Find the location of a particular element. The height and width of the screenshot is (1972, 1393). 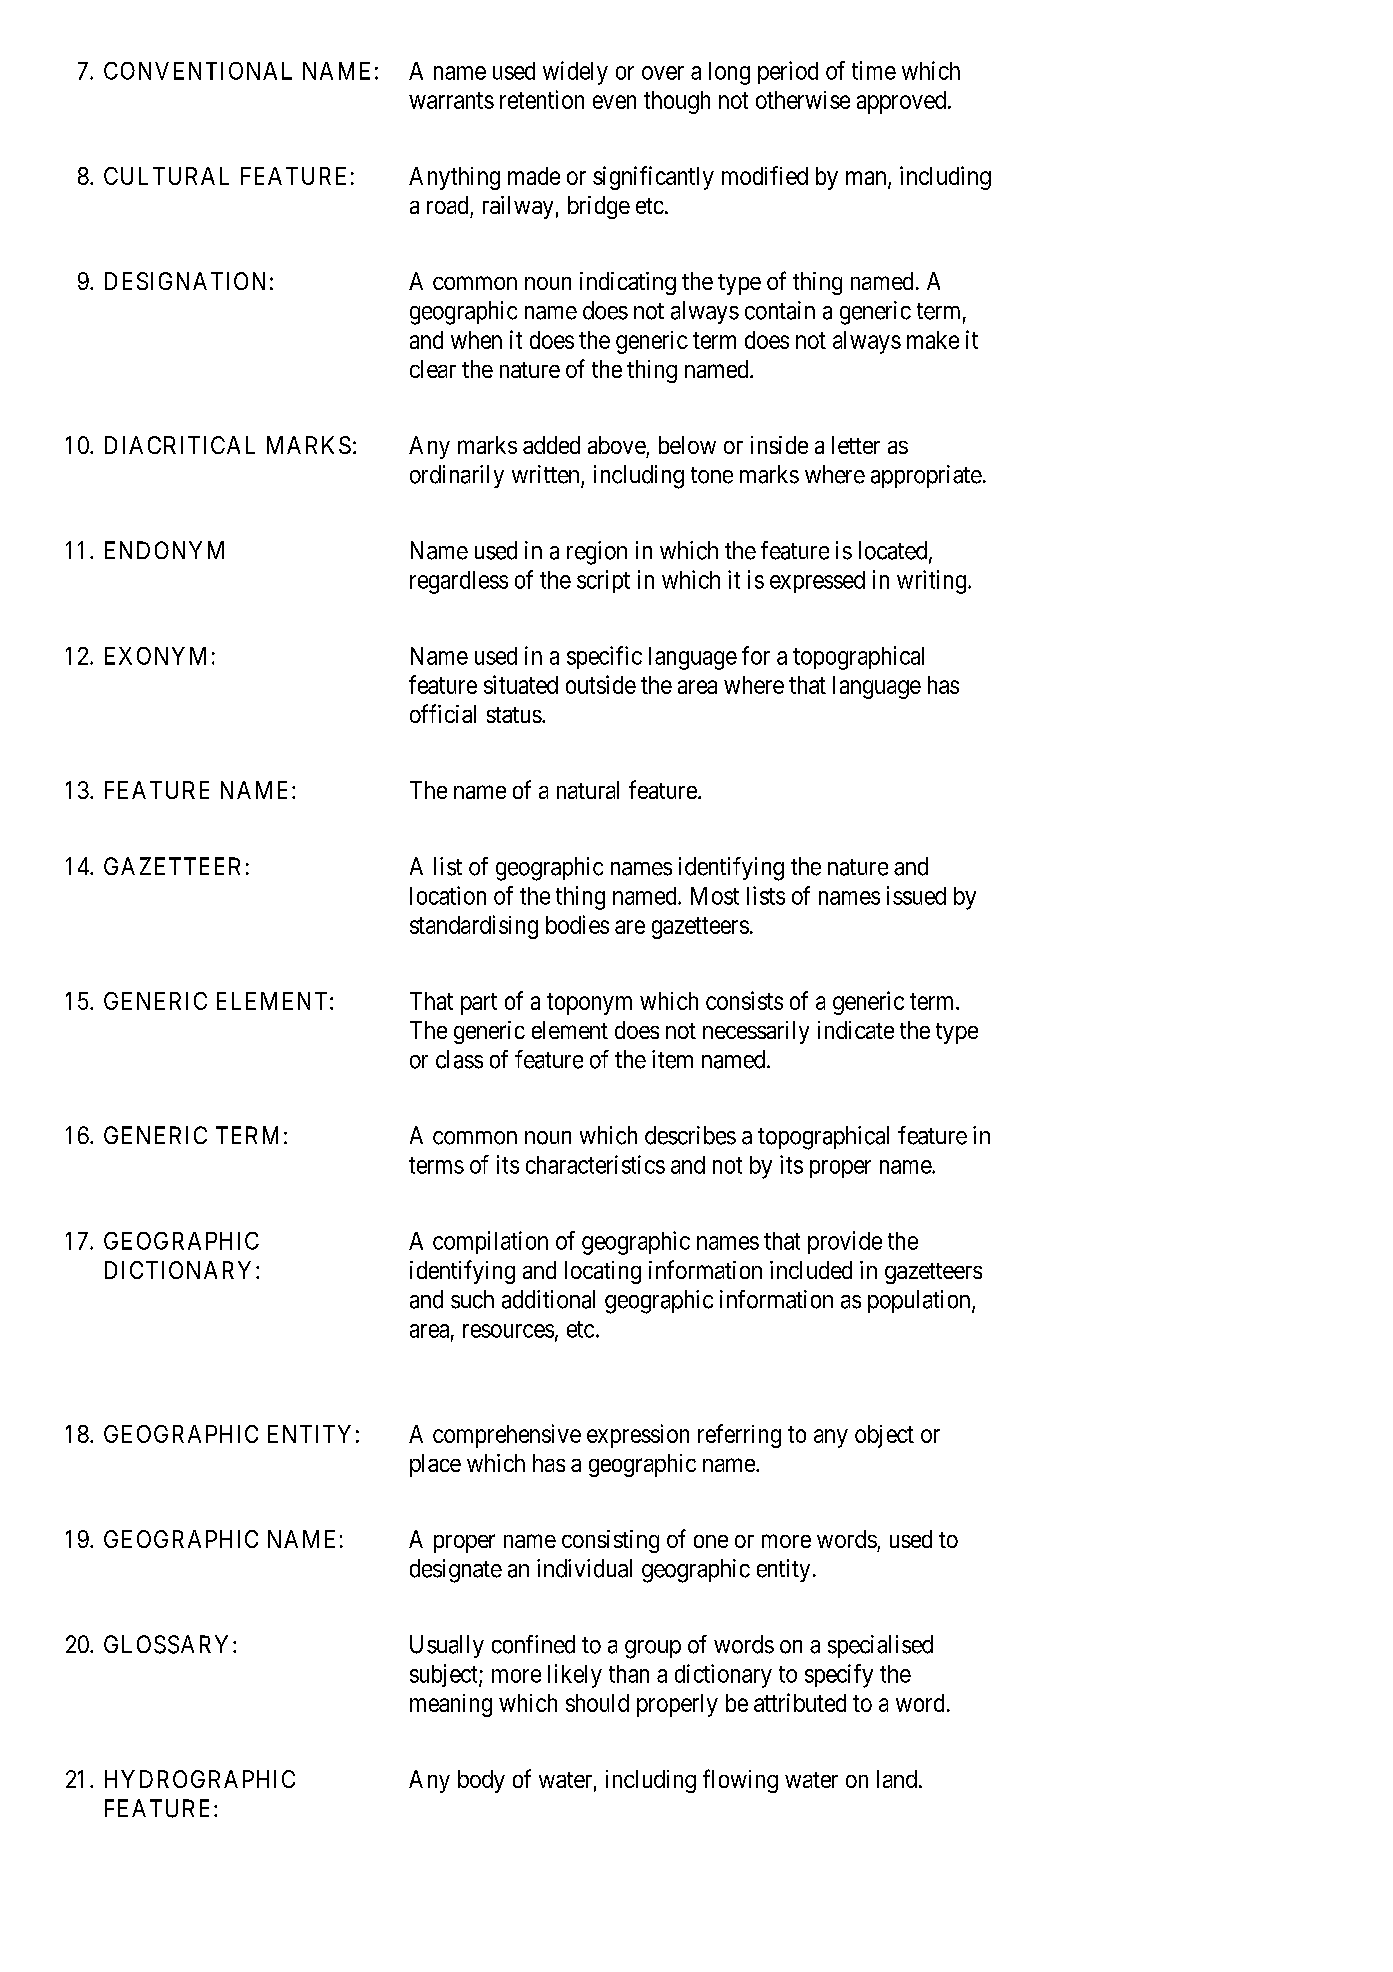

HYDROGRAPHIC is located at coordinates (200, 1779).
